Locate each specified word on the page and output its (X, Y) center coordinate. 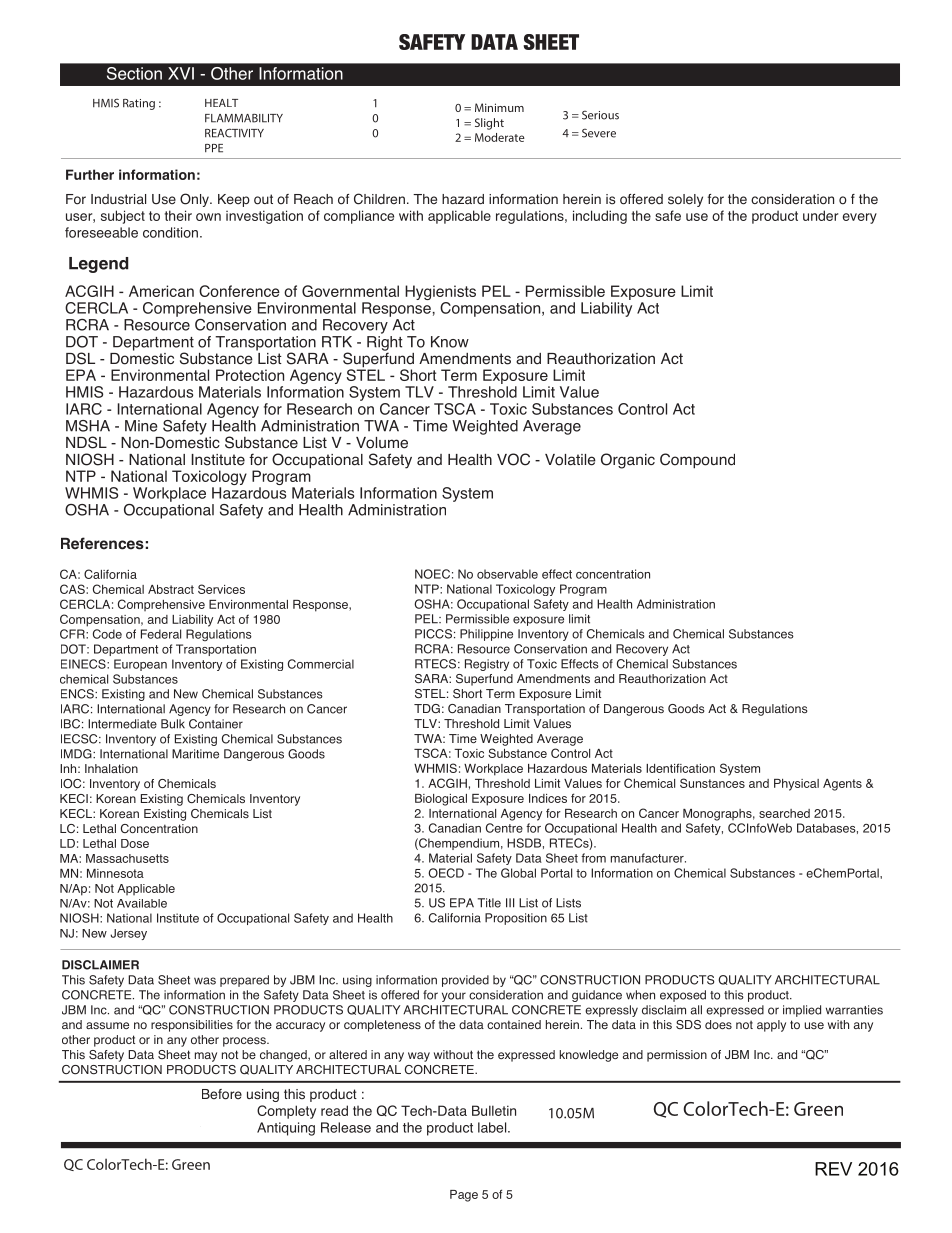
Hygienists (440, 294)
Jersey (128, 934)
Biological (441, 800)
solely (685, 200)
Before (222, 1094)
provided (465, 981)
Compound (697, 461)
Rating (139, 104)
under (820, 215)
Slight (489, 124)
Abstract (171, 589)
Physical (796, 785)
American (161, 291)
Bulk (173, 724)
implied (802, 1011)
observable (507, 574)
